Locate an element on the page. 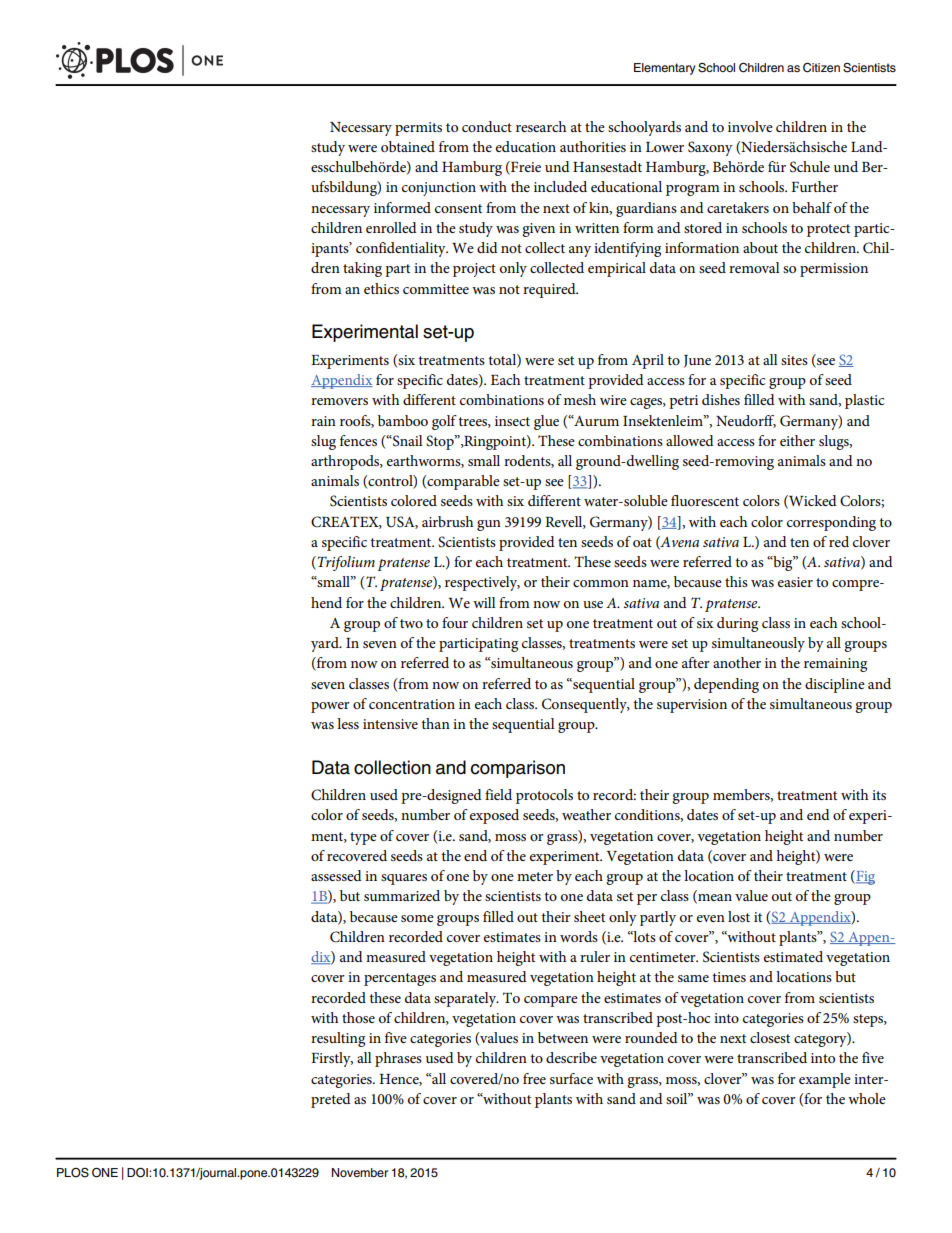  assessed is located at coordinates (336, 875).
